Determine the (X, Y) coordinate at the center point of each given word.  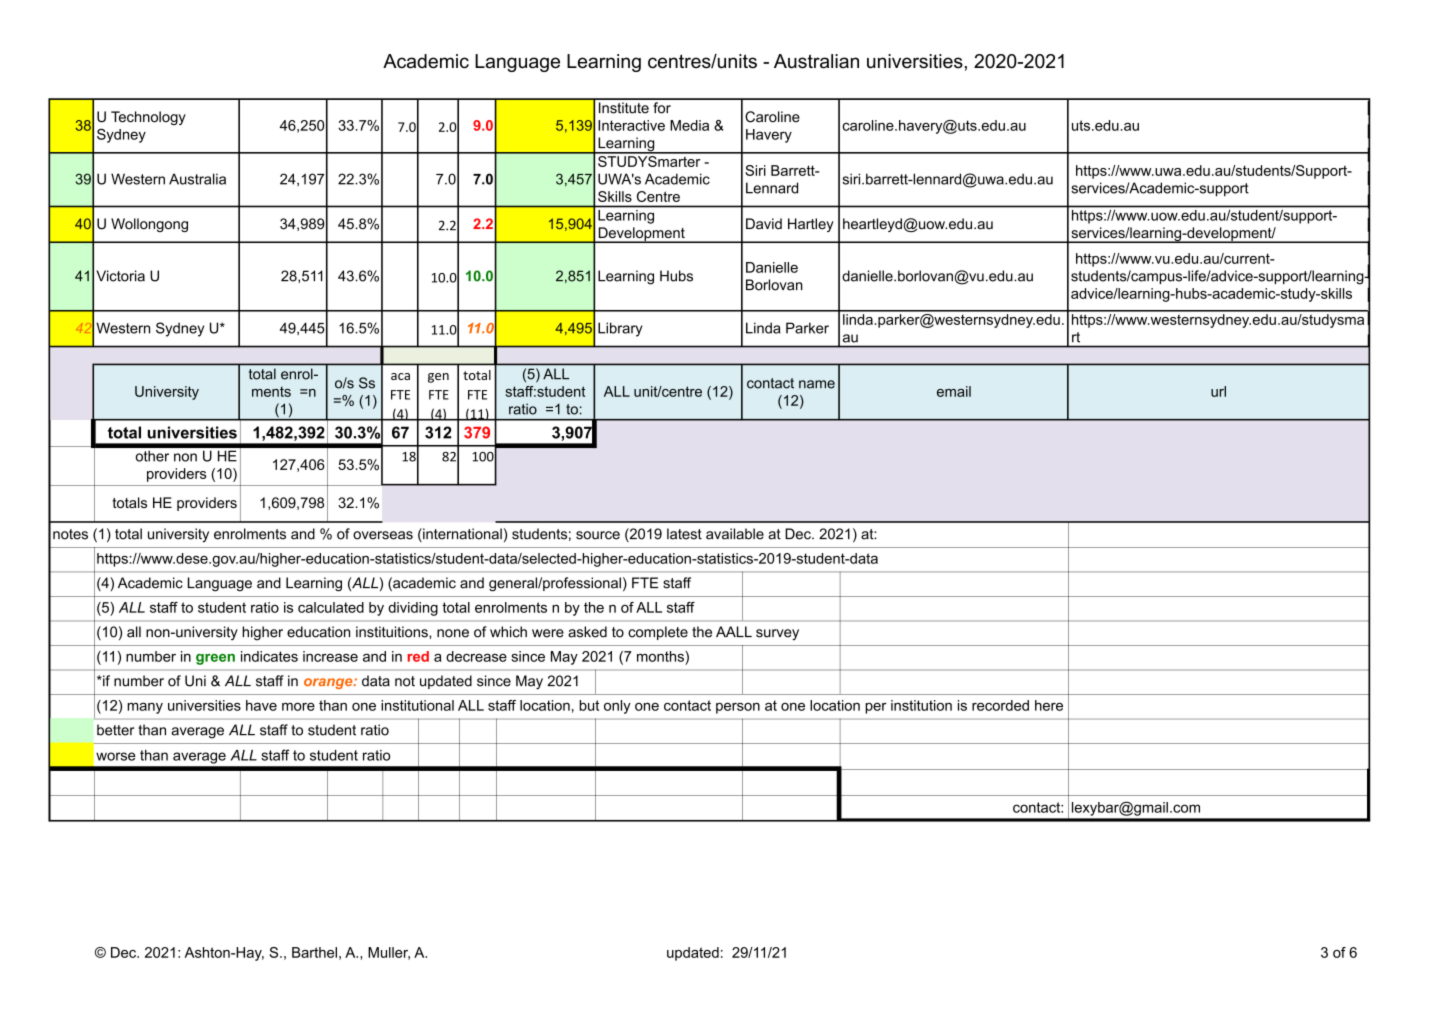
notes (70, 534)
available (735, 534)
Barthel (314, 952)
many (145, 708)
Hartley (811, 225)
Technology (148, 118)
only (617, 707)
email (954, 391)
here (1049, 705)
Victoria (120, 276)
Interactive (631, 125)
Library (620, 329)
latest (684, 534)
